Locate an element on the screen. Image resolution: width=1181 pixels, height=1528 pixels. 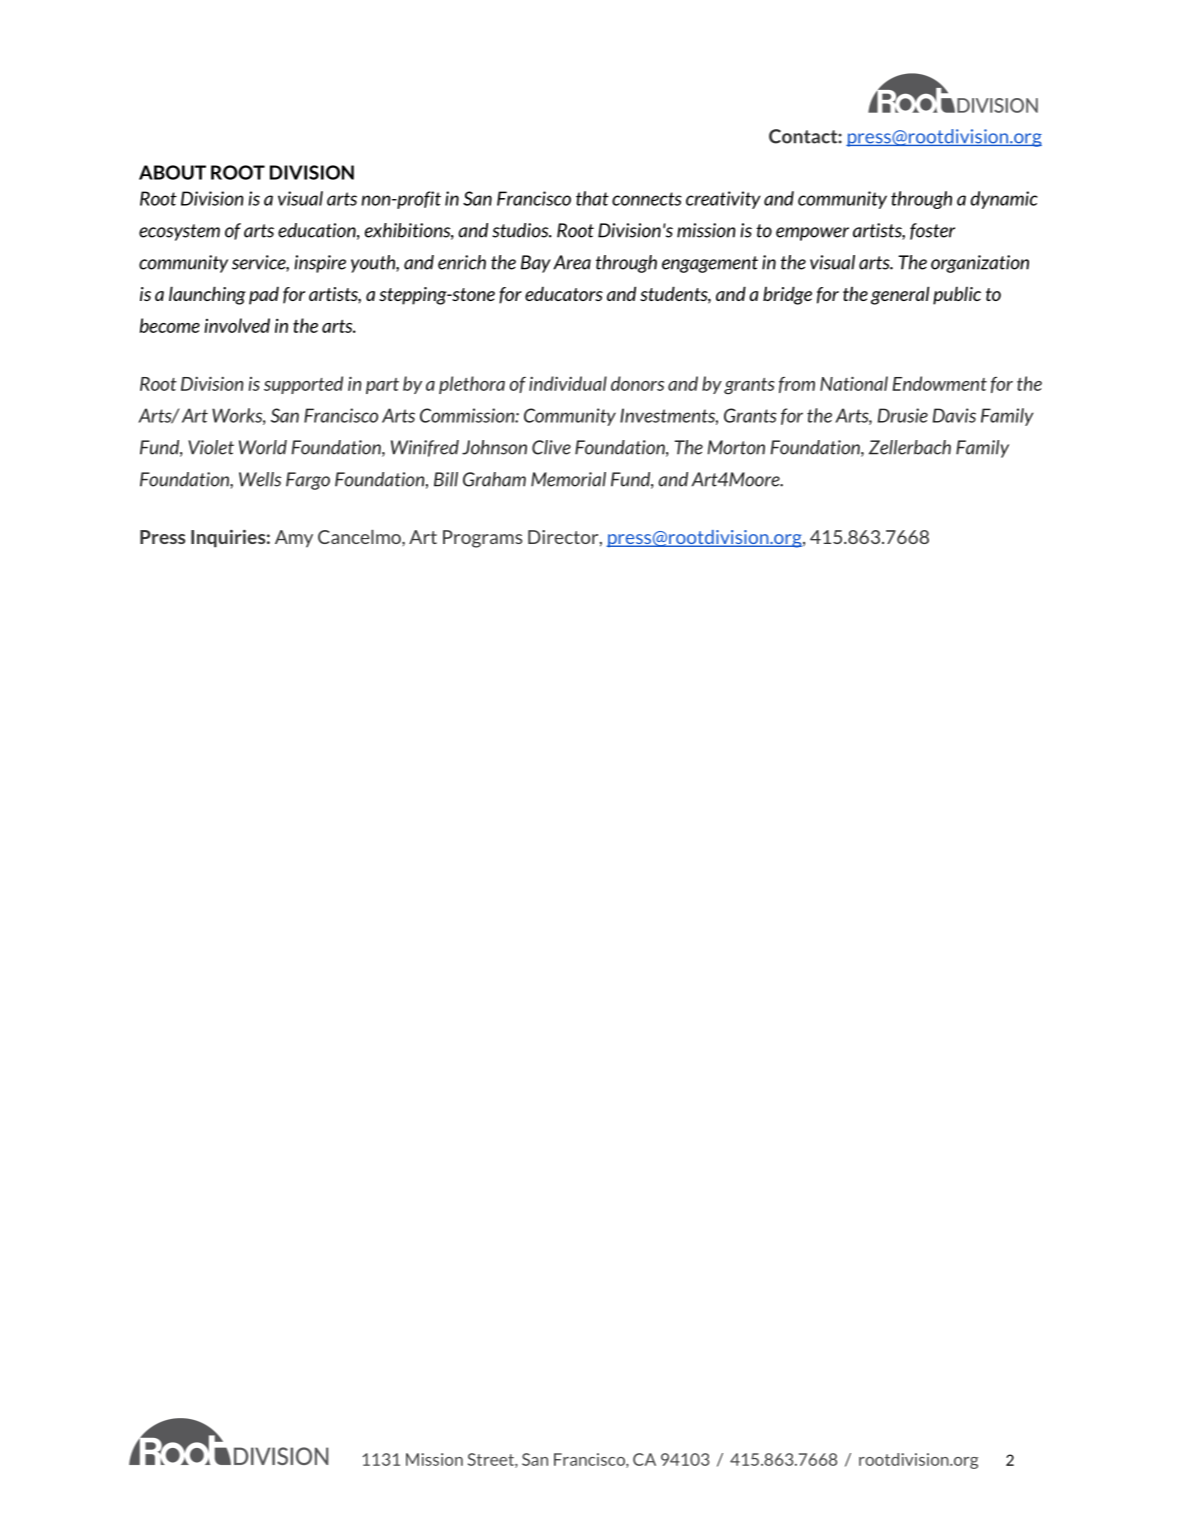
Area is located at coordinates (572, 262).
